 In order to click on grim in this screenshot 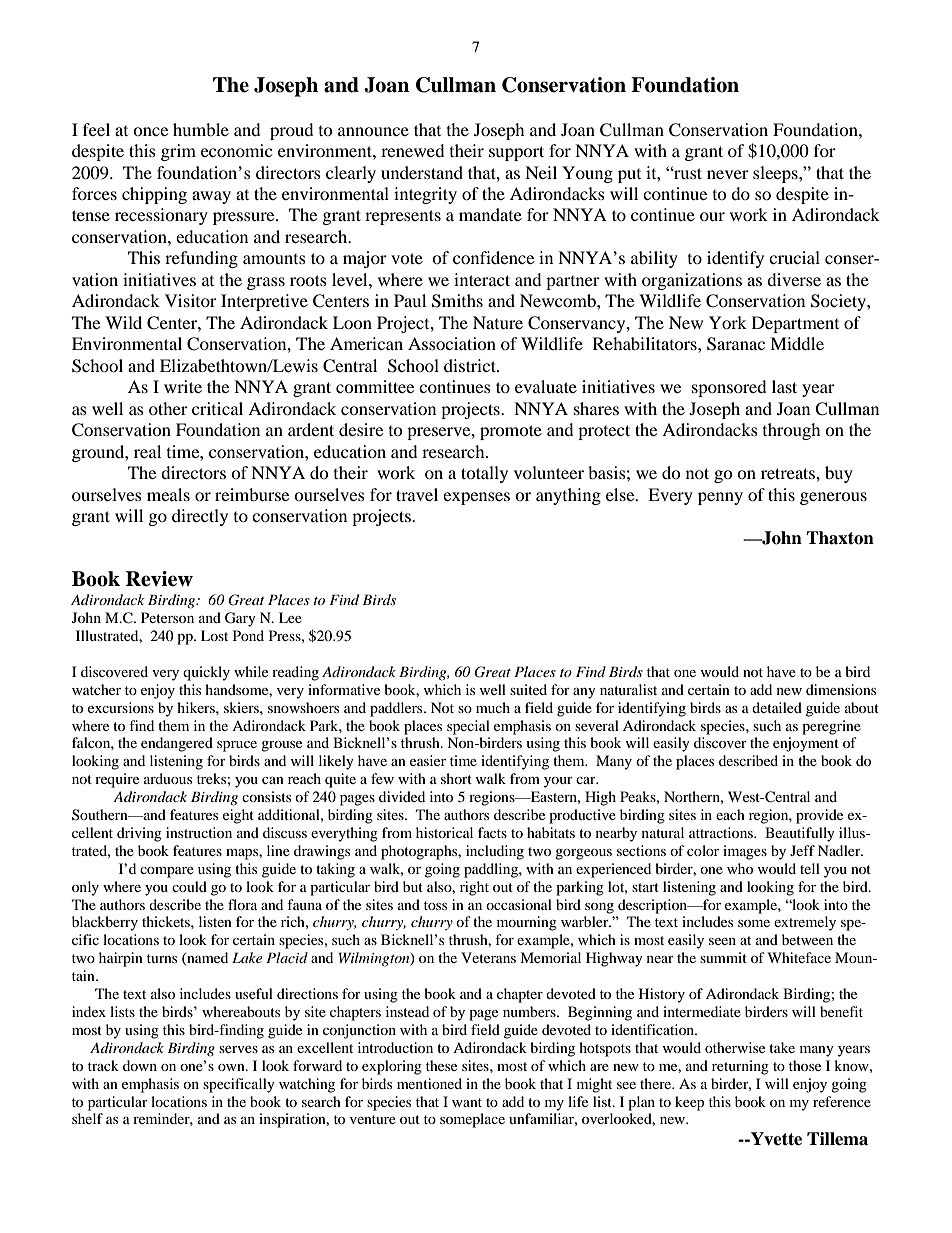, I will do `click(178, 152)`.
